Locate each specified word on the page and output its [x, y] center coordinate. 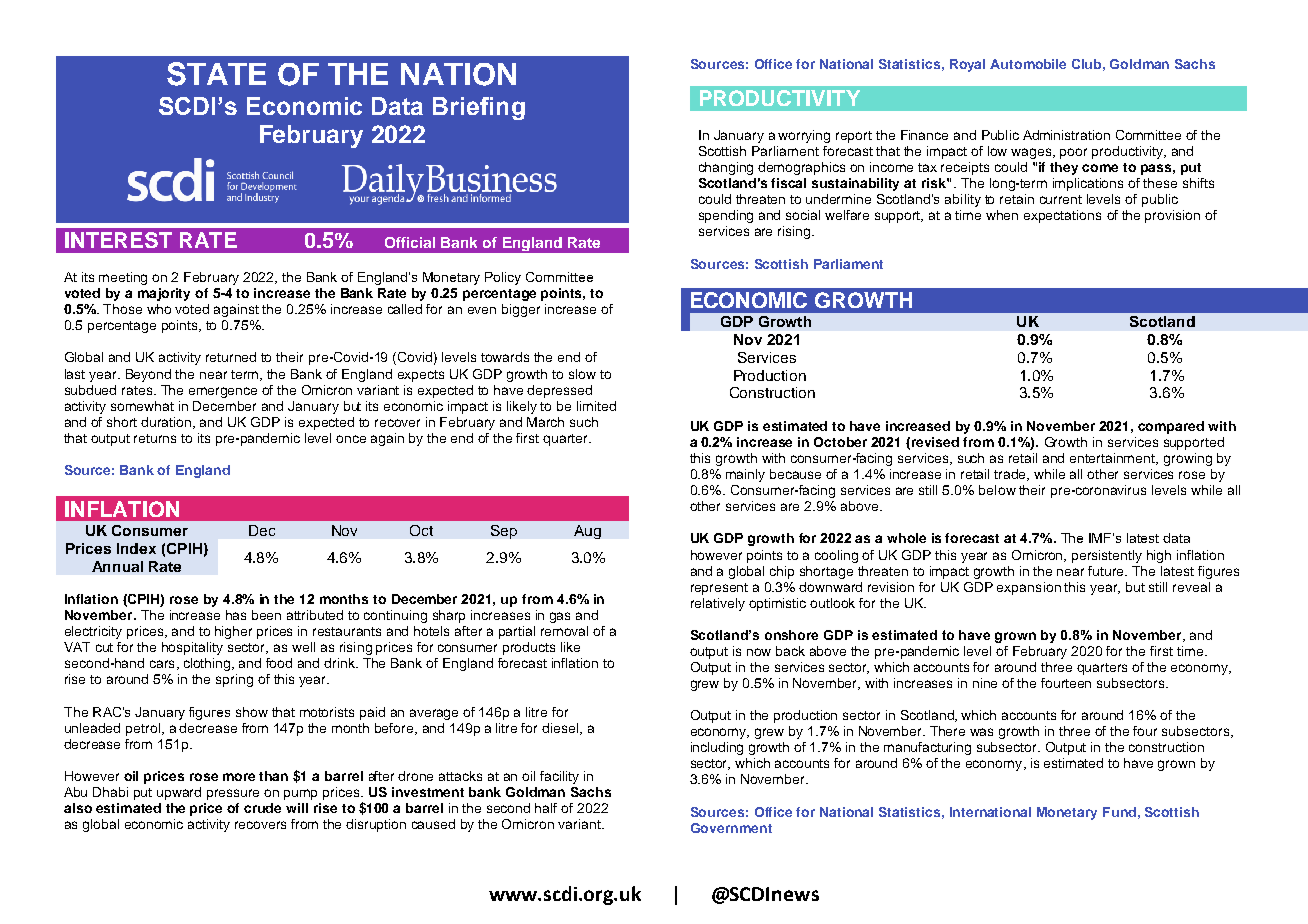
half [546, 808]
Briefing [479, 108]
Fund [1119, 812]
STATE [216, 74]
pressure [233, 794]
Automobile [1028, 64]
